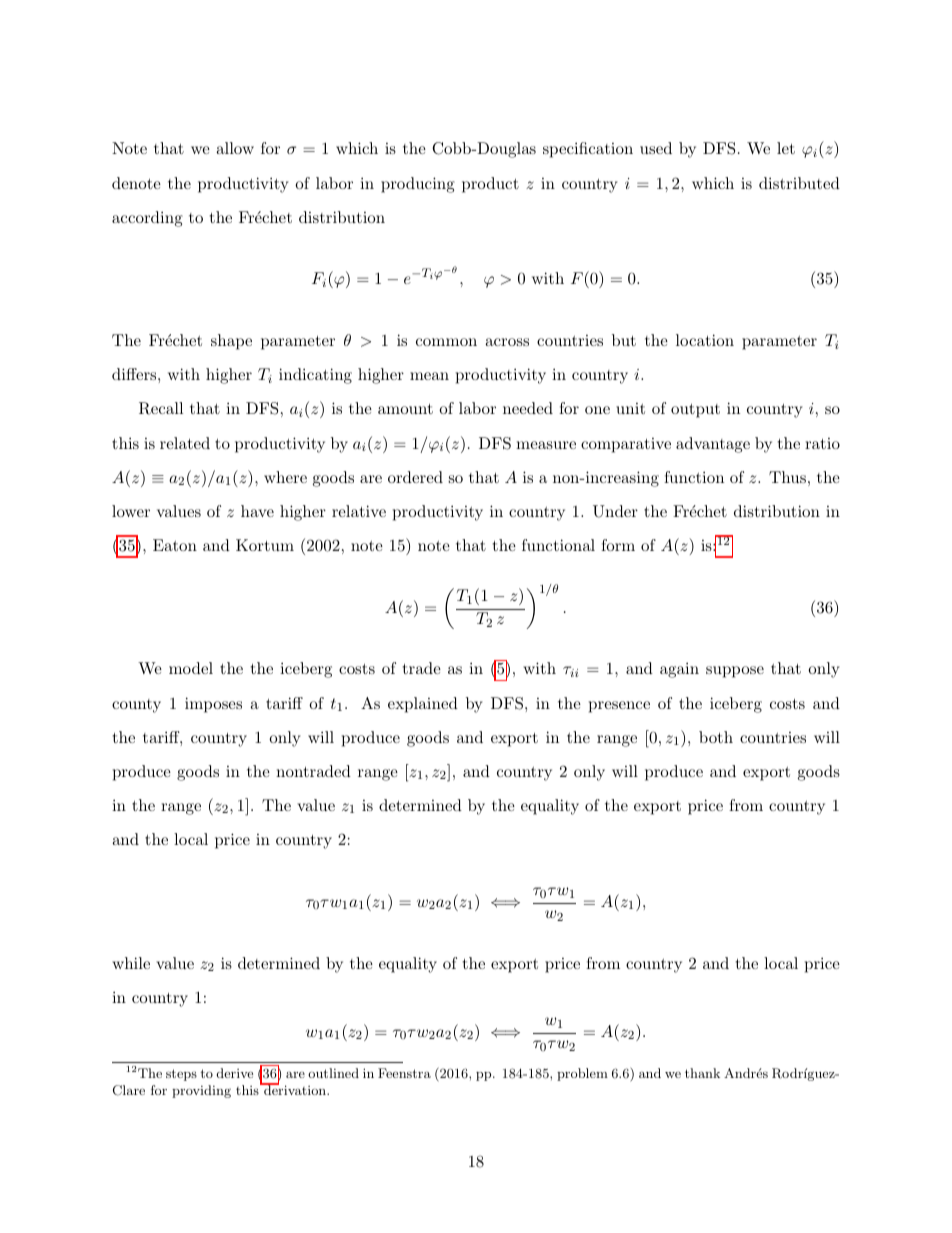 This screenshot has width=952, height=1233. What do you see at coordinates (528, 408) in the screenshot?
I see `needed` at bounding box center [528, 408].
